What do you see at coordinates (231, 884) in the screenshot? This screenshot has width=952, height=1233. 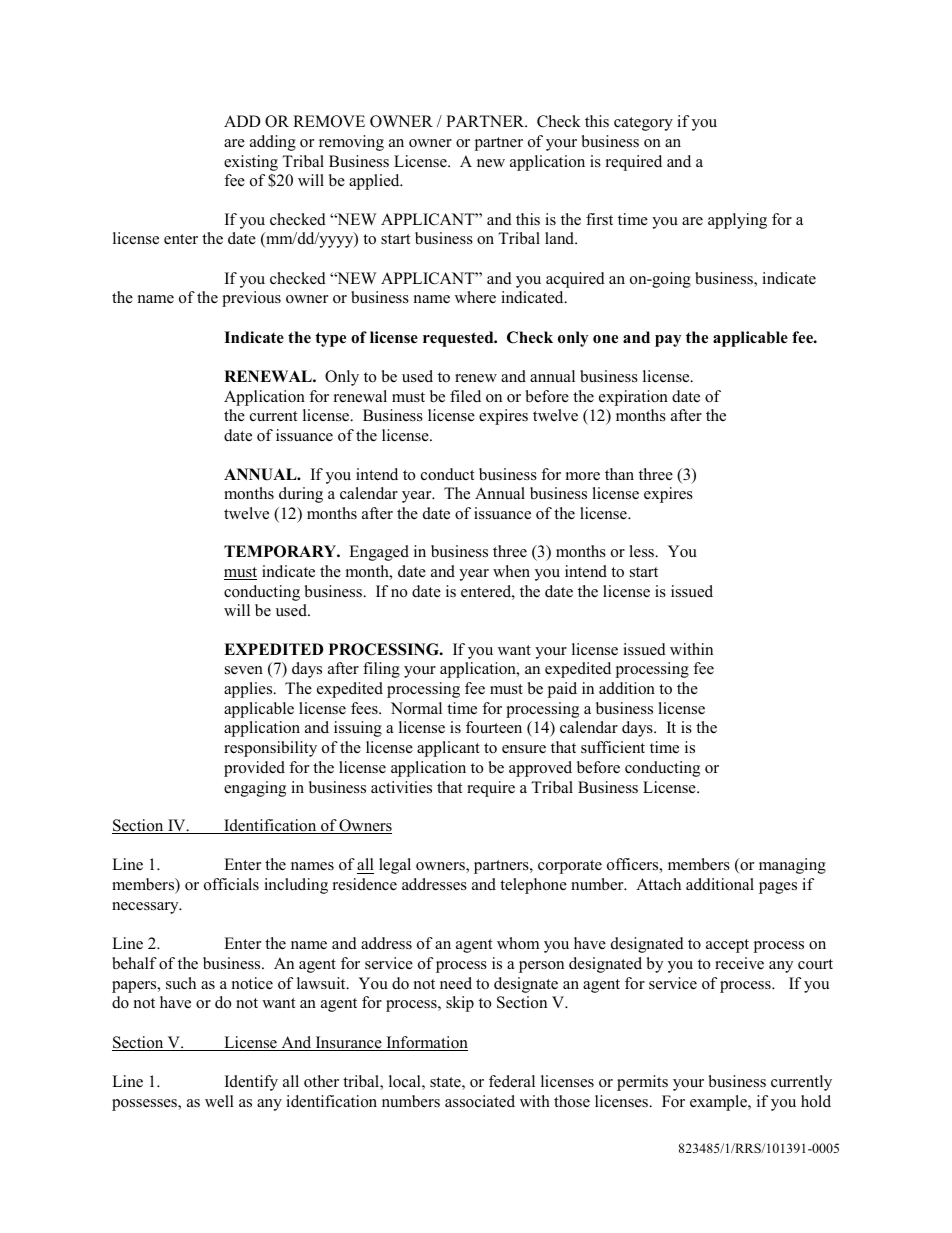 I see `officials` at bounding box center [231, 884].
